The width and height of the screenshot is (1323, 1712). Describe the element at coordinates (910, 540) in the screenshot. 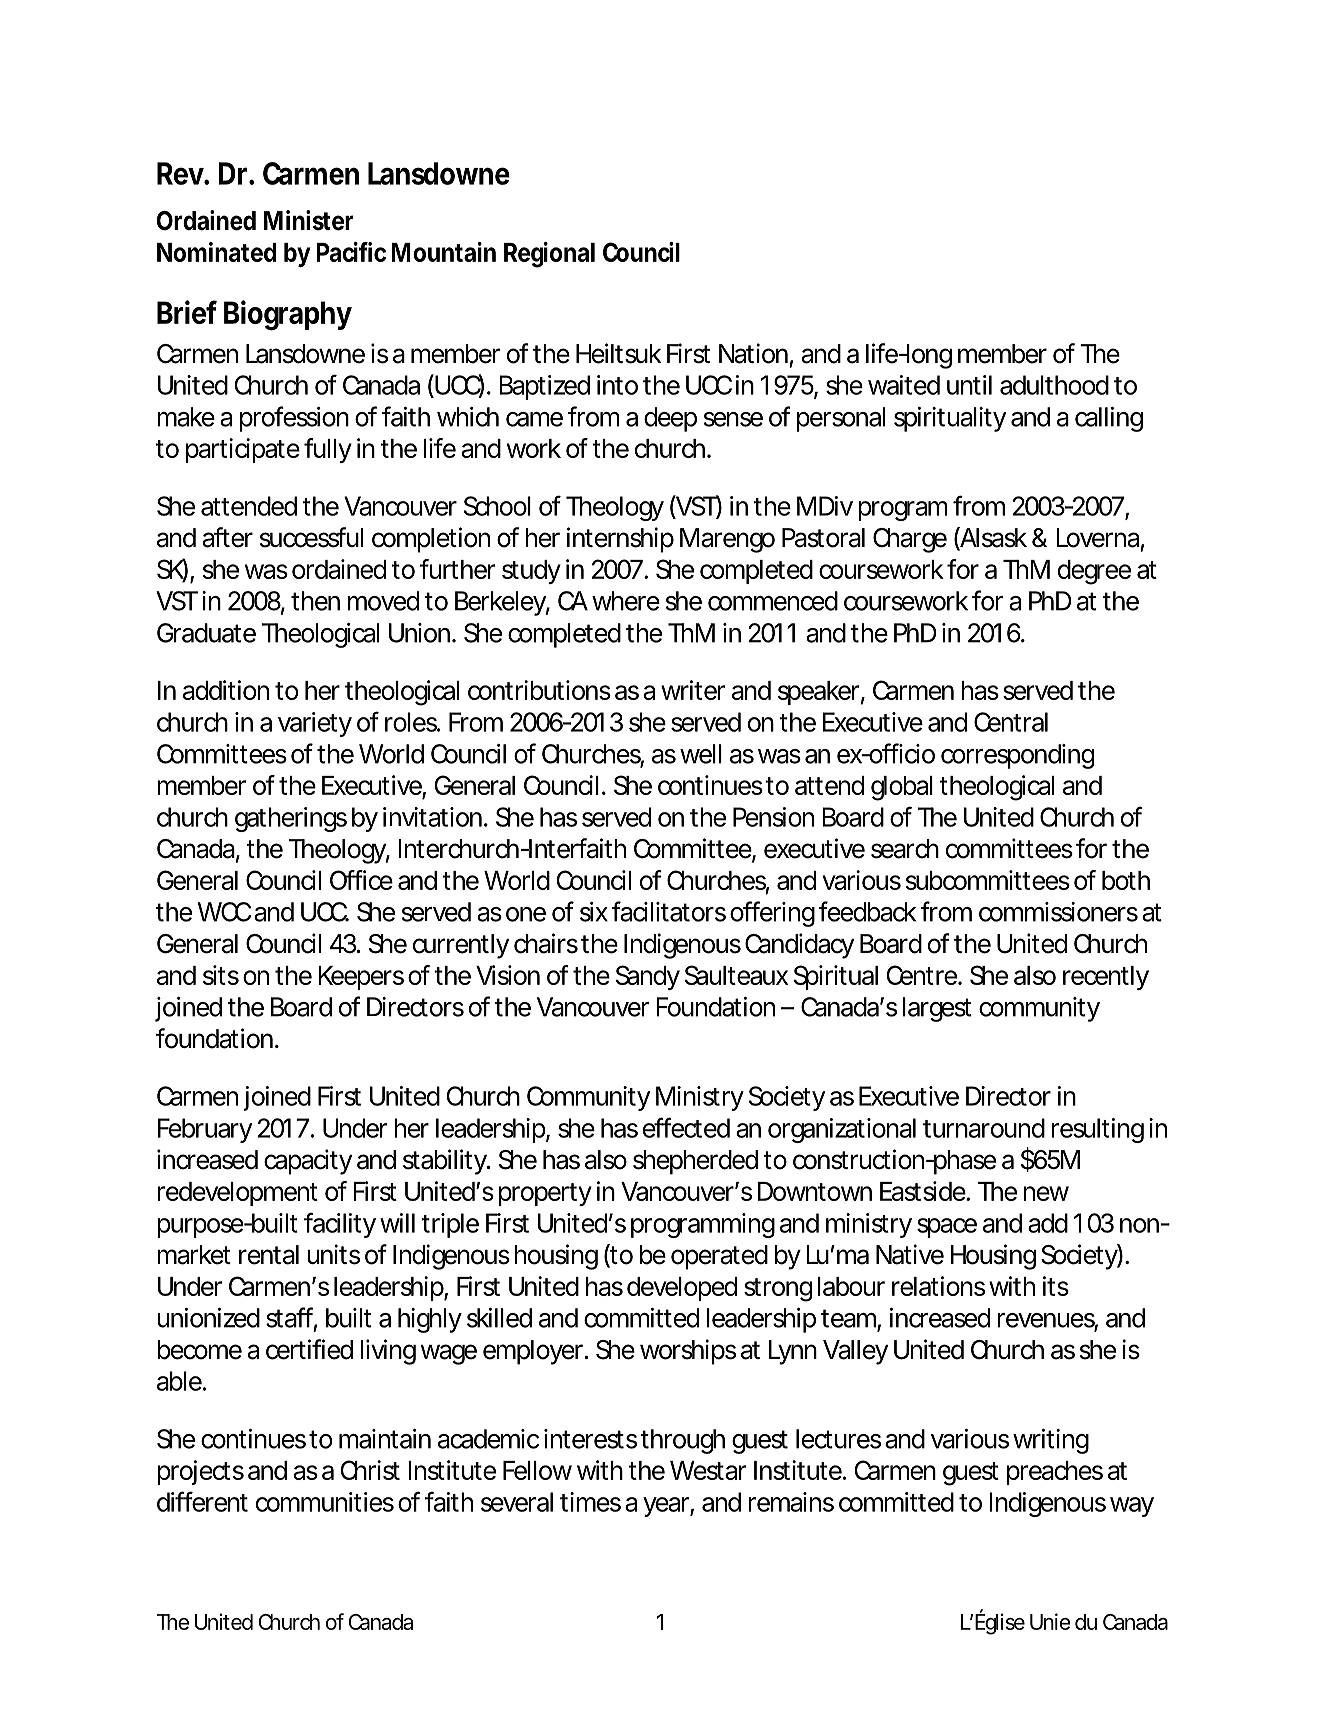

I see `Charge` at that location.
